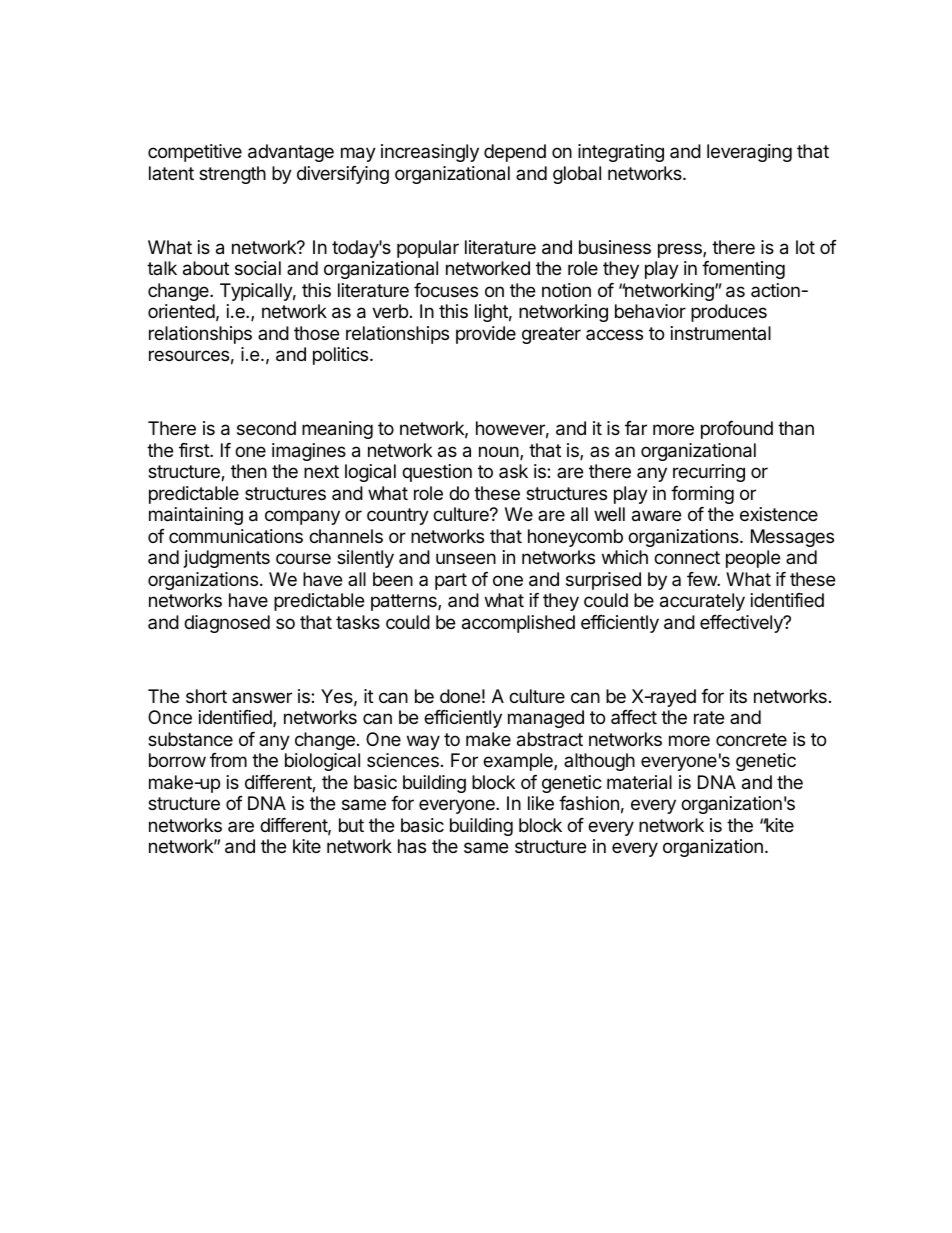 The height and width of the screenshot is (1233, 952). I want to click on depend, so click(515, 153).
